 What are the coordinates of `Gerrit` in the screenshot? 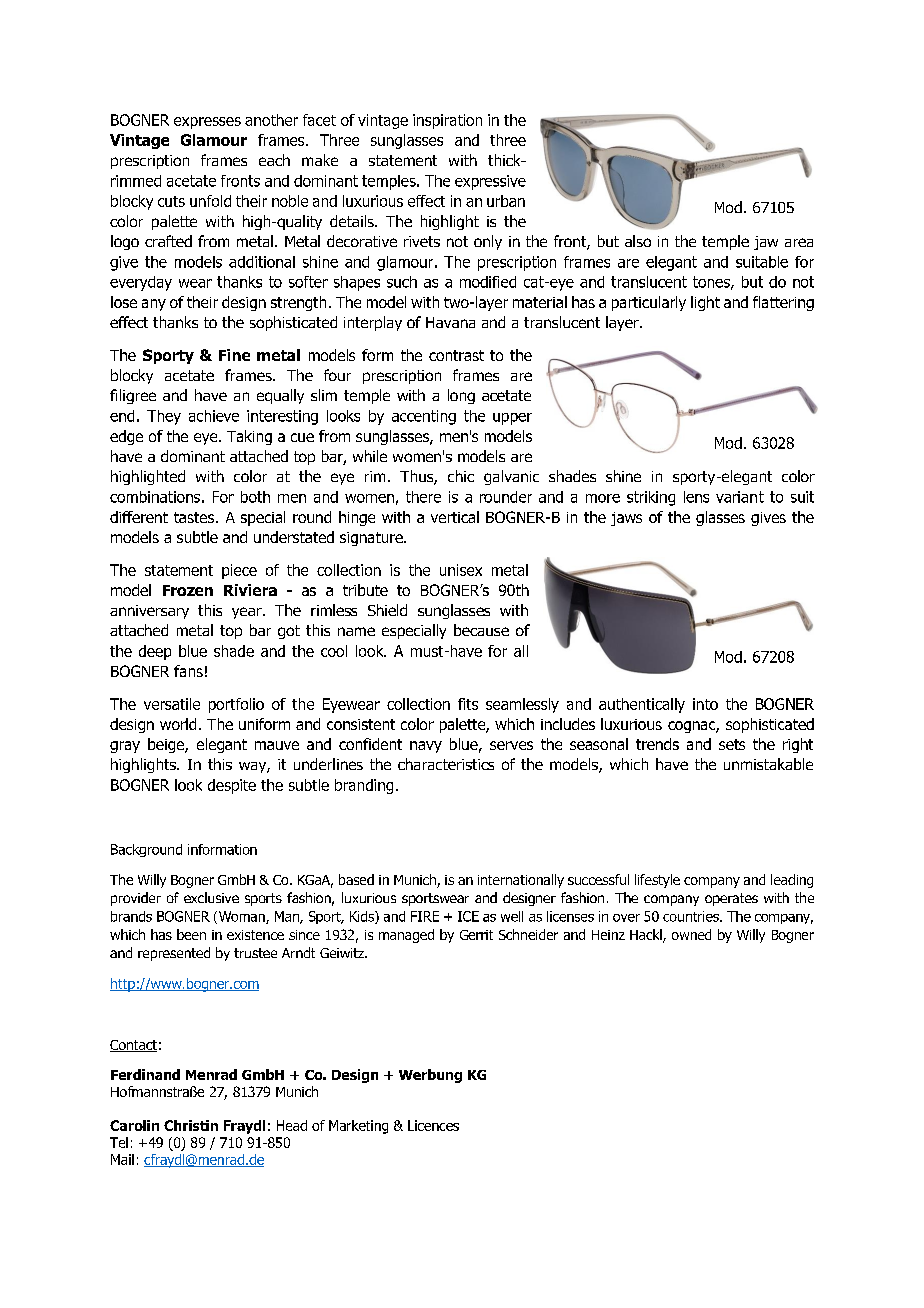 It's located at (476, 935).
